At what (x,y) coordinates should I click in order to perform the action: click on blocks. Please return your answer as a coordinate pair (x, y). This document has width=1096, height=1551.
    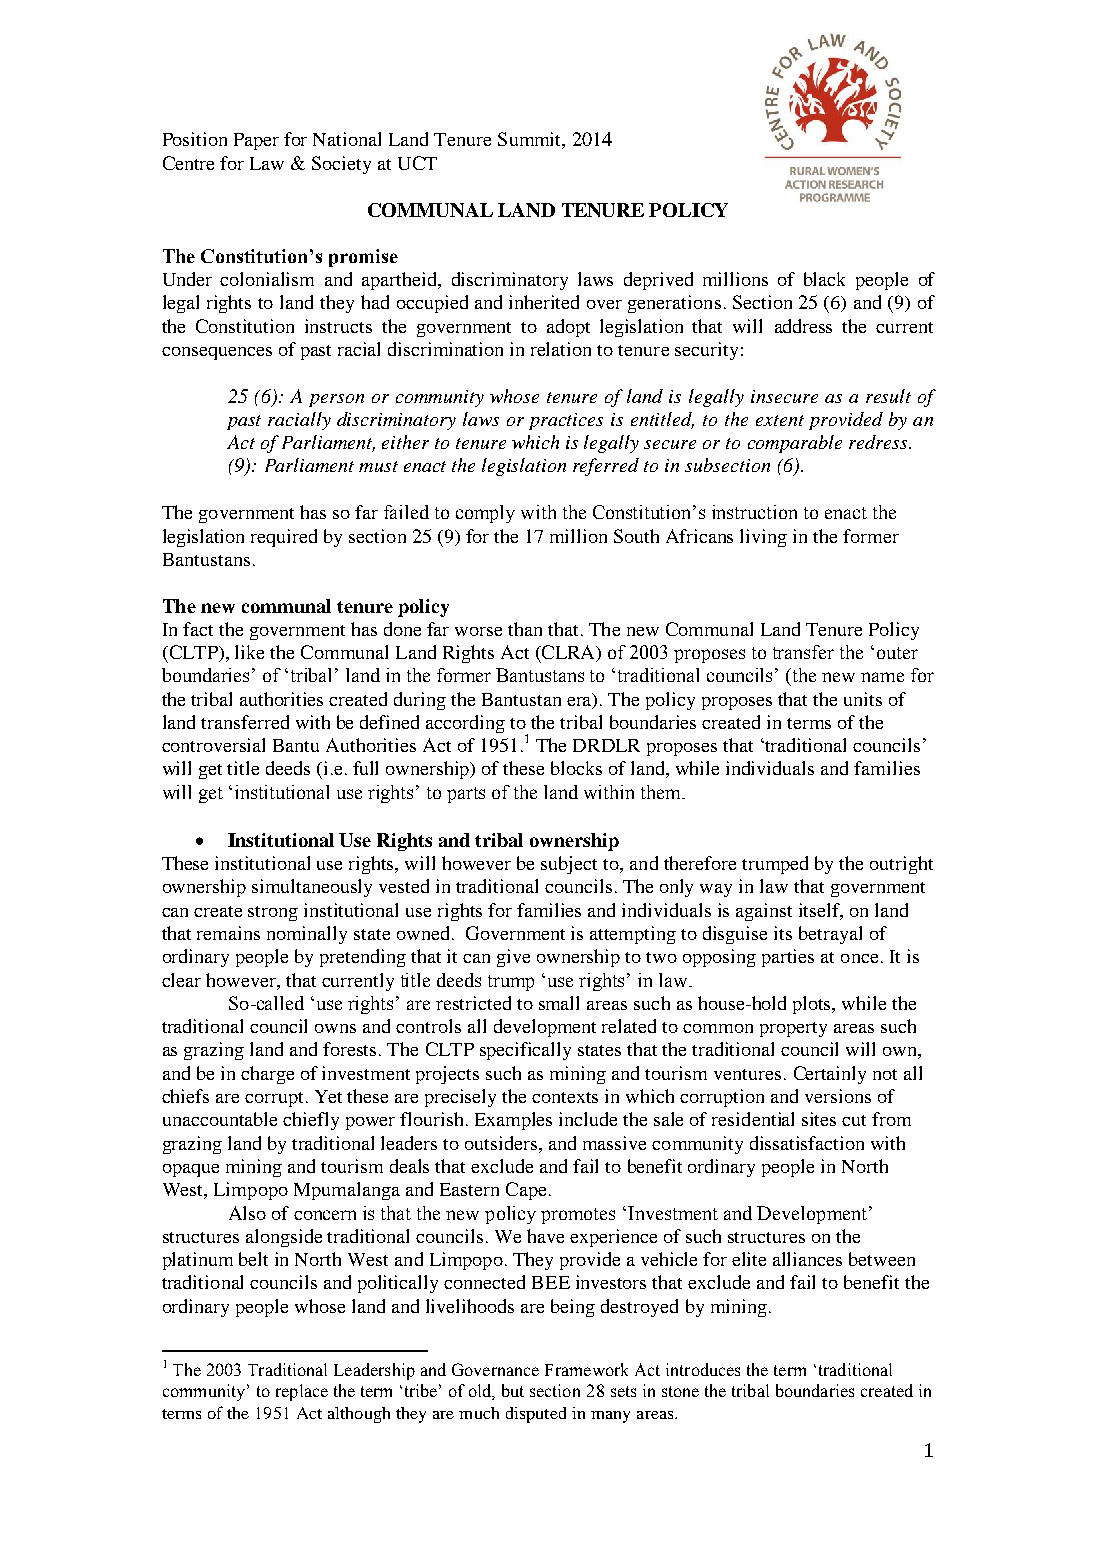
    Looking at the image, I should click on (576, 768).
